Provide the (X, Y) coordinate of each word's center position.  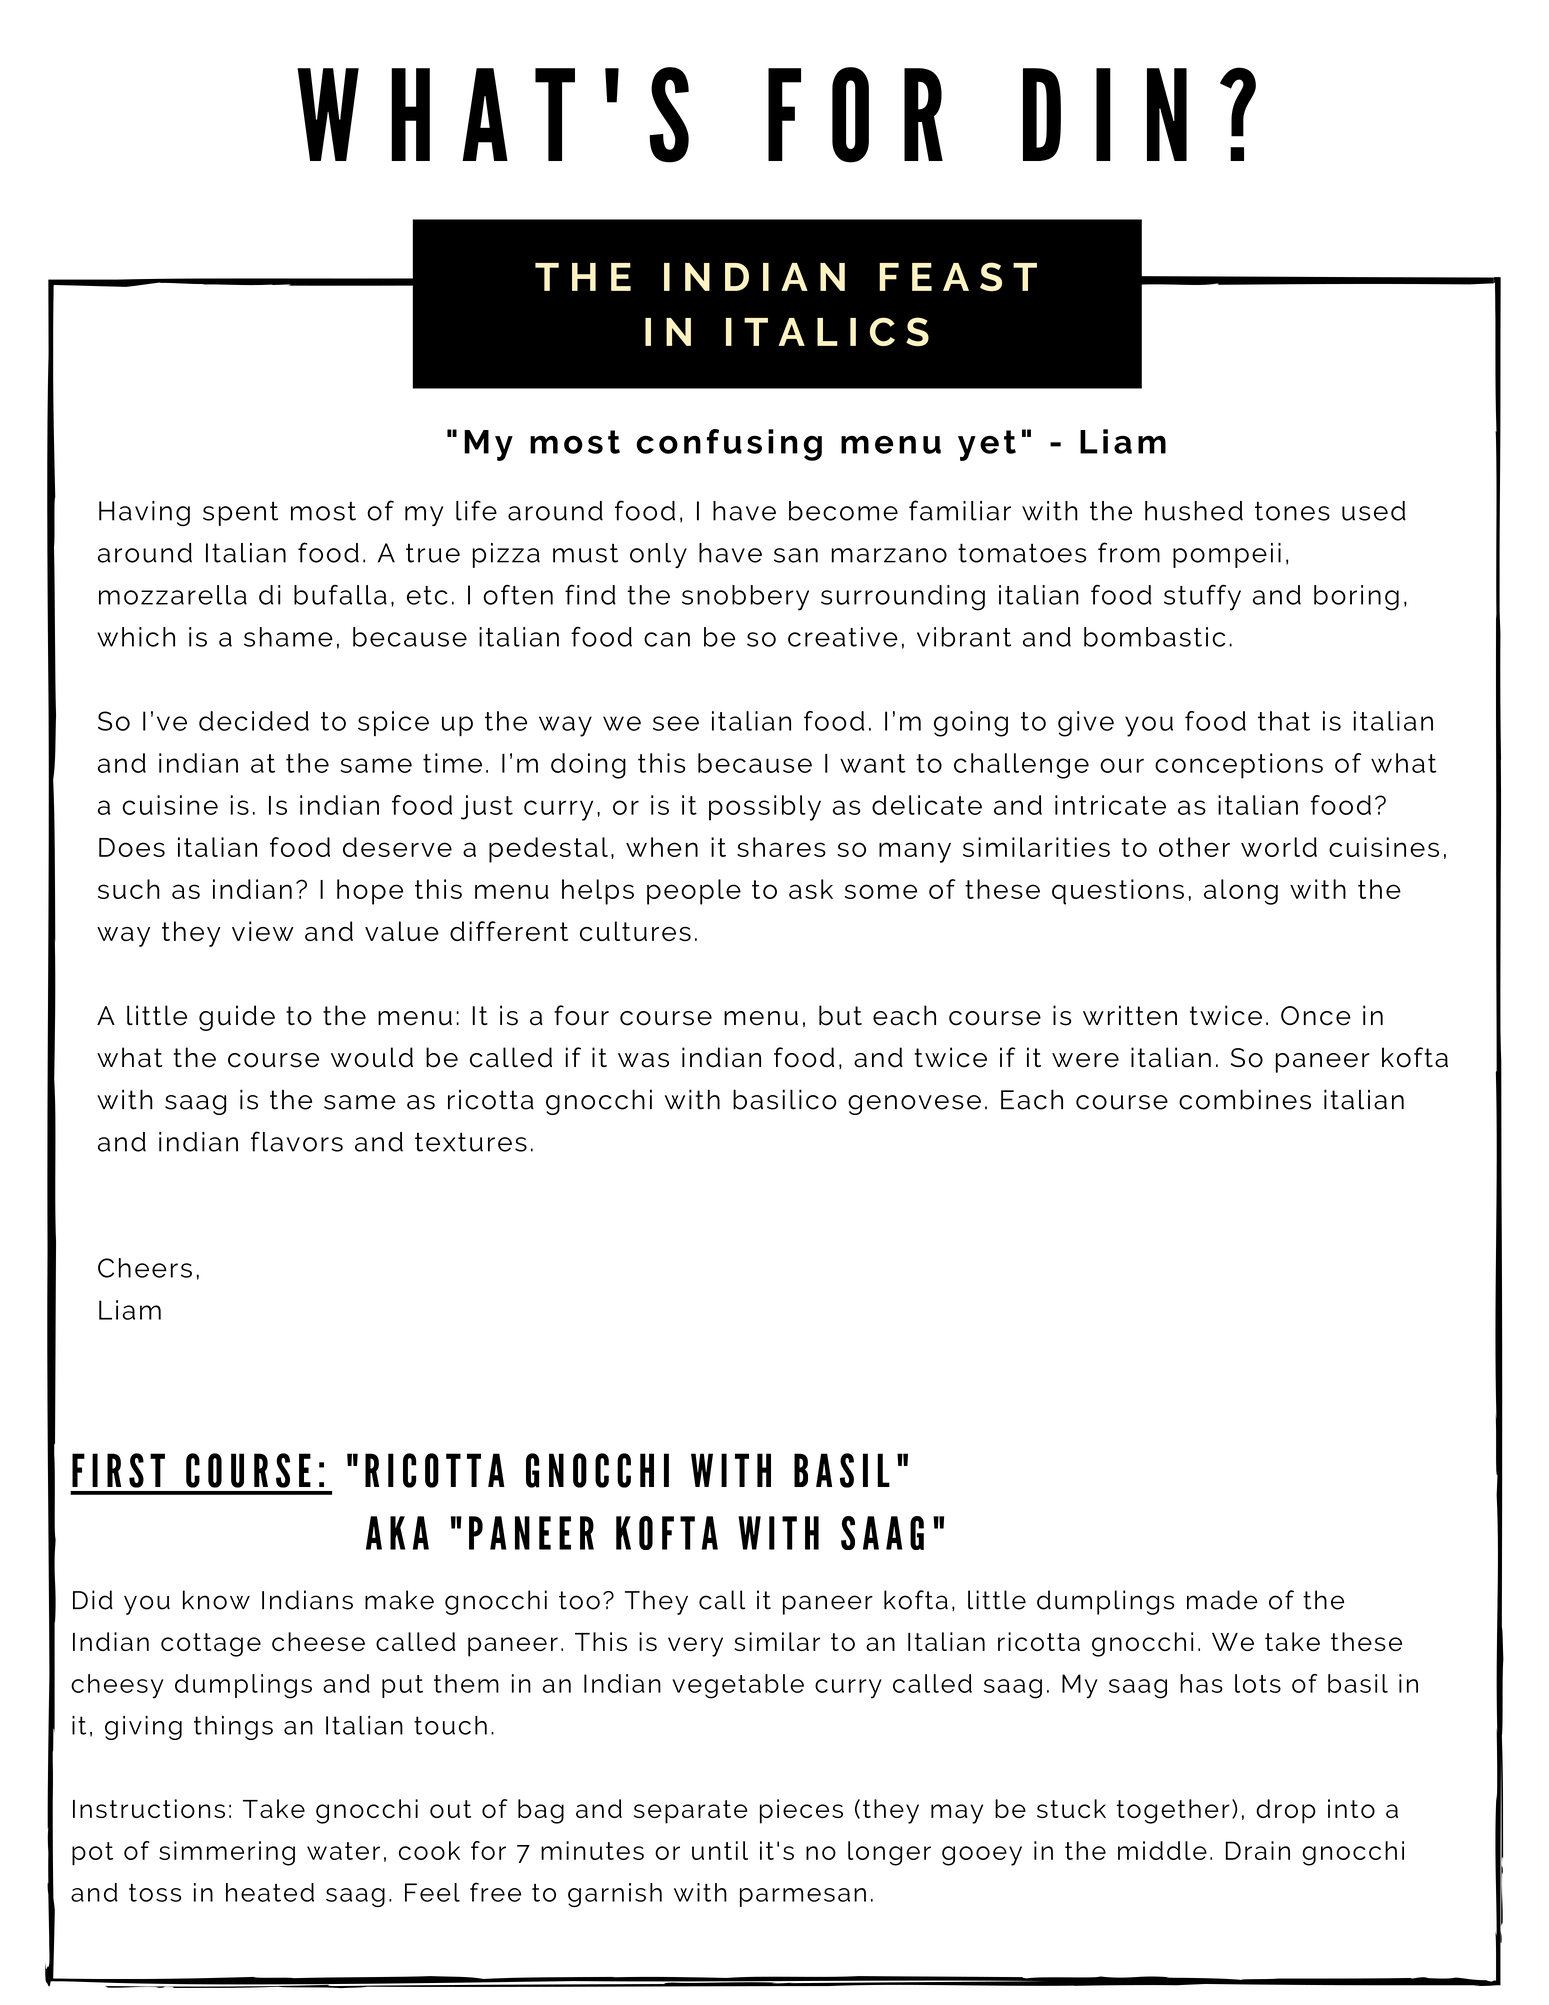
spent (240, 513)
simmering (227, 1853)
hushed (1194, 511)
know (216, 1600)
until (720, 1850)
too (579, 1600)
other (1194, 847)
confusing (729, 445)
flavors (297, 1141)
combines (1245, 1099)
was (643, 1060)
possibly (765, 808)
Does (132, 847)
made (1222, 1600)
